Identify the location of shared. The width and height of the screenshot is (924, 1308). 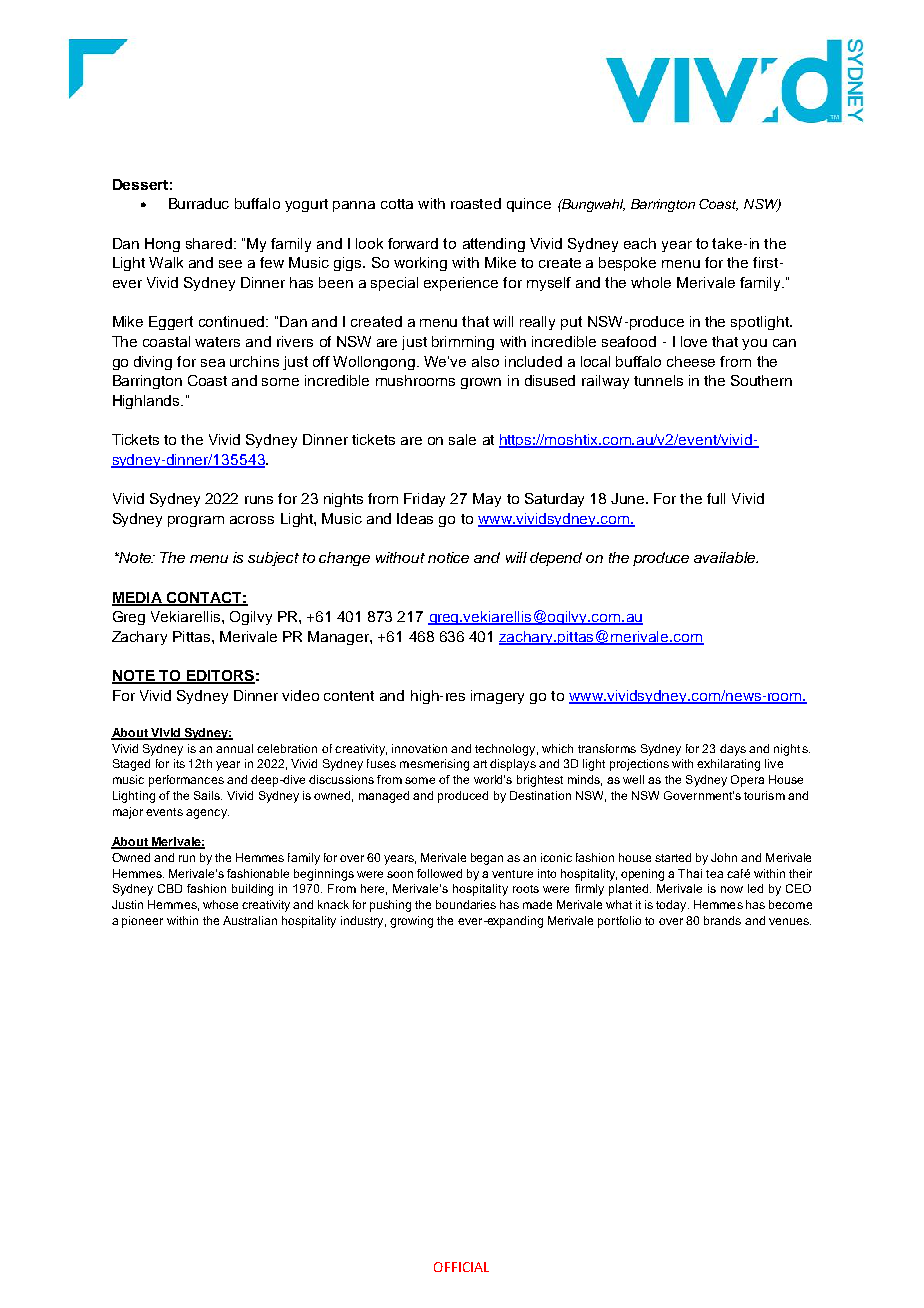
(210, 243).
